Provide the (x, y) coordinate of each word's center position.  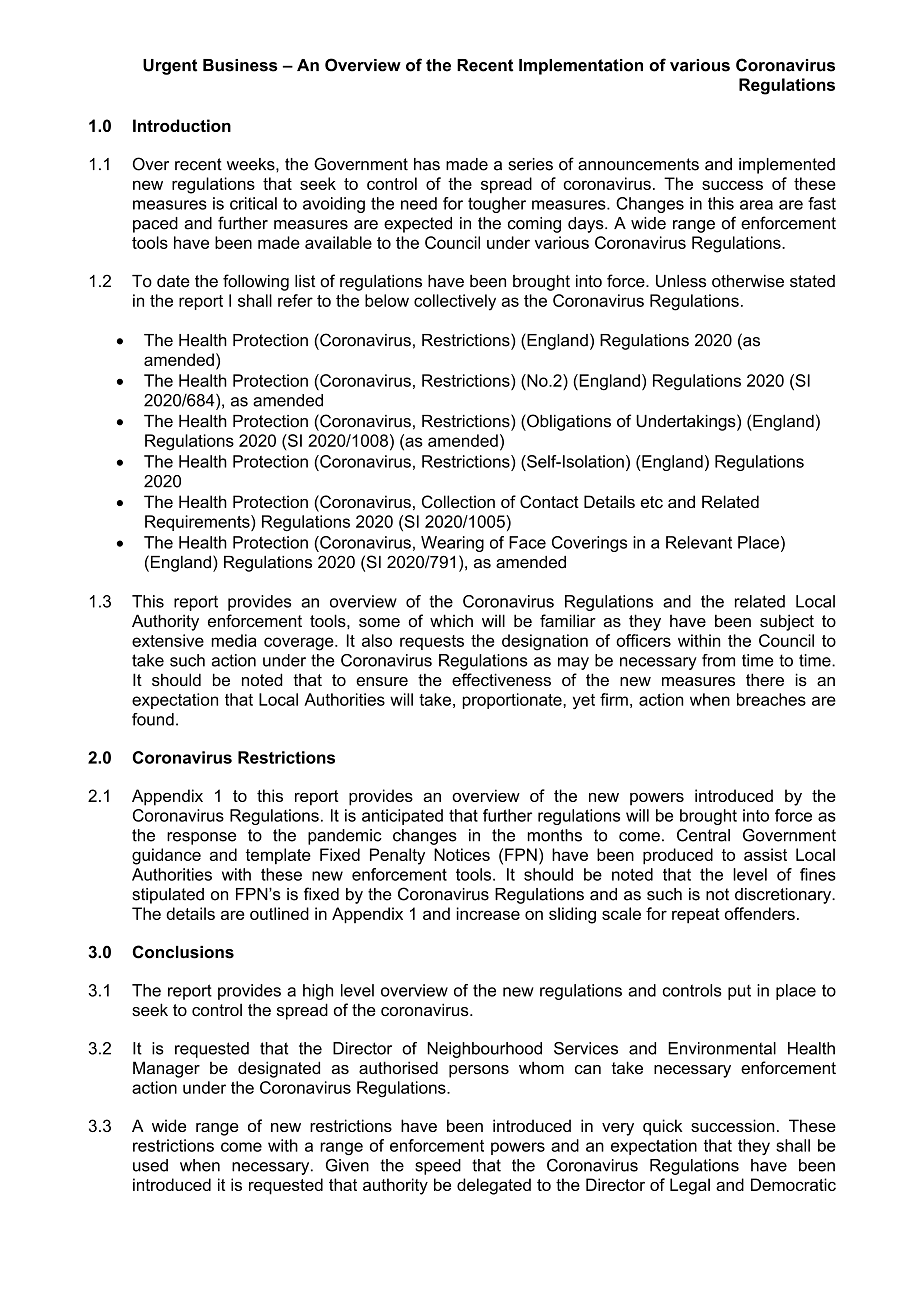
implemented (787, 166)
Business (240, 65)
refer (295, 300)
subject (787, 622)
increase (488, 913)
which (451, 620)
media (234, 640)
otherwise (748, 281)
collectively (455, 302)
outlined (279, 913)
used (150, 1165)
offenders (760, 913)
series (530, 164)
